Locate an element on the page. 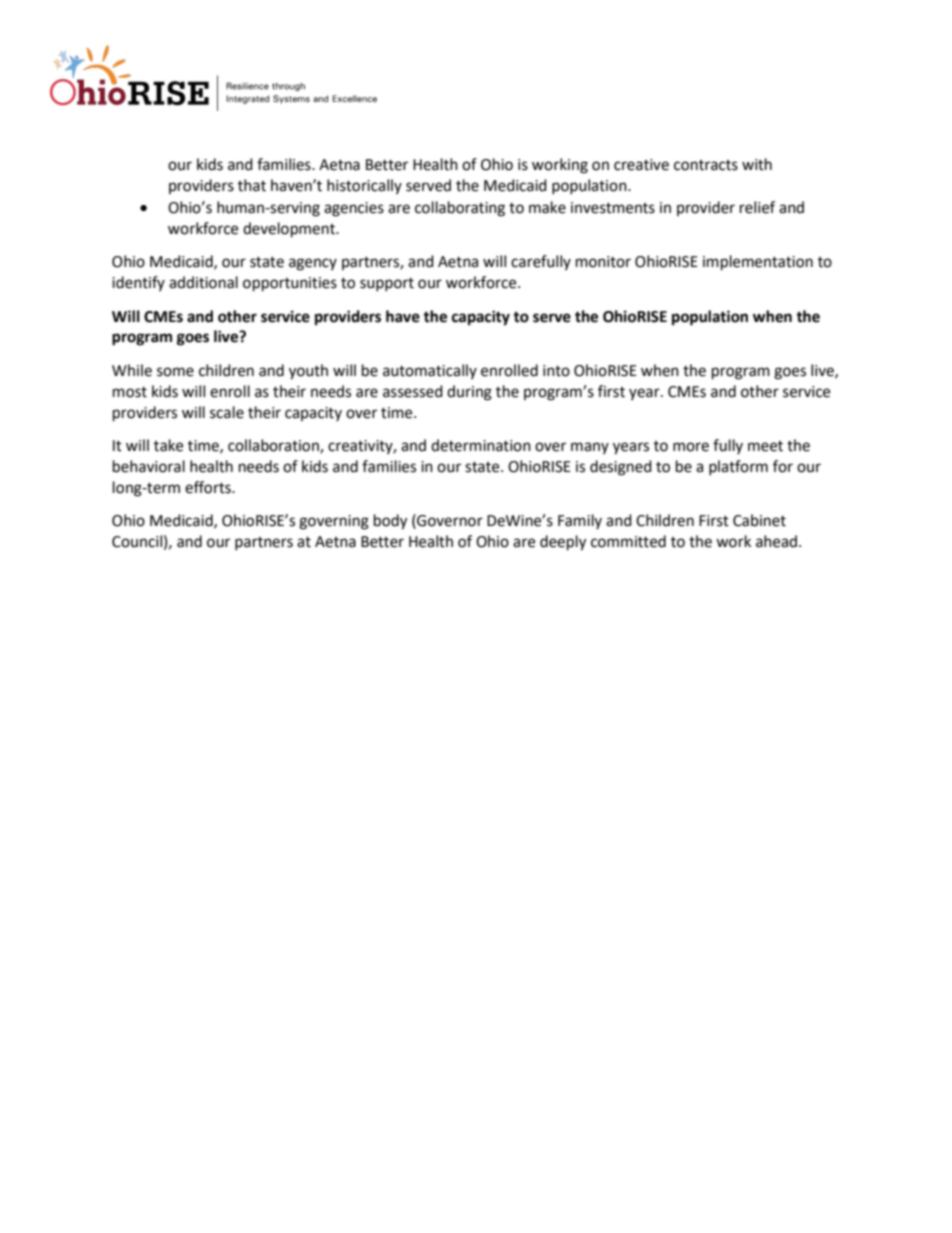  support is located at coordinates (387, 284).
